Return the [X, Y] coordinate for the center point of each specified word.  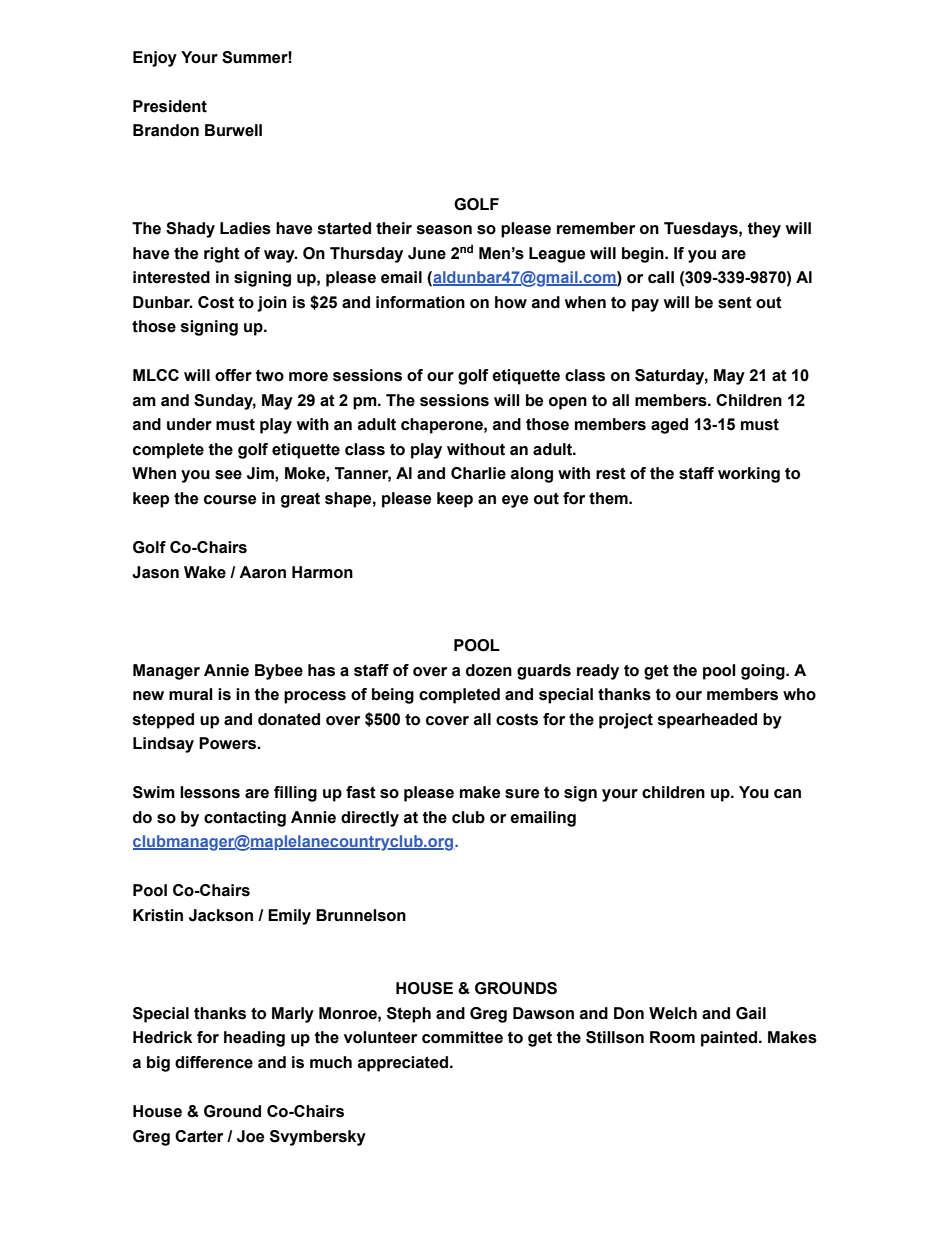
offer [233, 375]
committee [462, 1037]
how [511, 302]
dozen [489, 670]
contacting [245, 819]
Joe [250, 1136]
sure [522, 794]
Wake [205, 572]
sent [735, 303]
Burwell [233, 130]
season [444, 230]
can [787, 794]
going [764, 672]
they [764, 230]
